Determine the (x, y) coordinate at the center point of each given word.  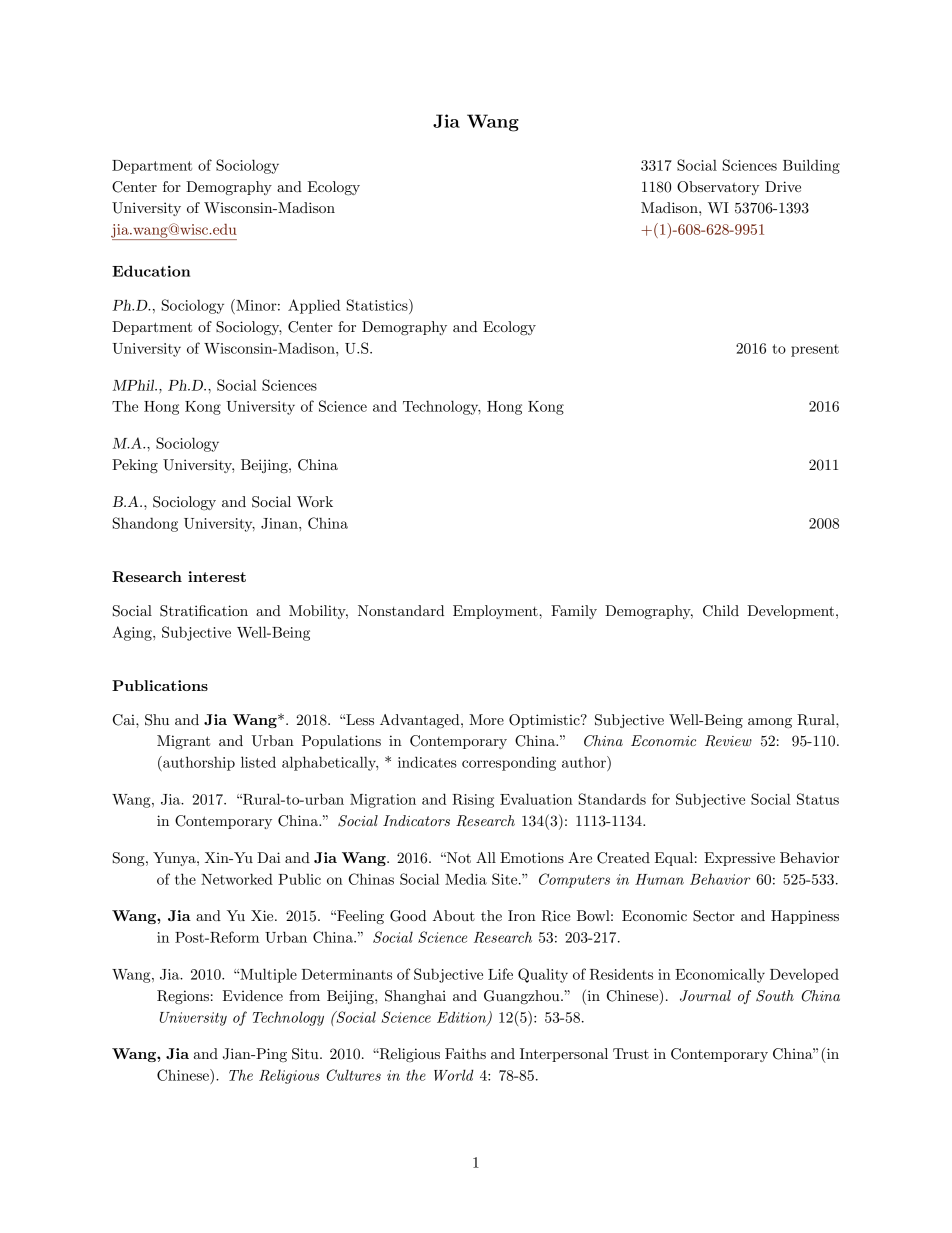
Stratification (204, 611)
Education (151, 271)
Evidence (253, 995)
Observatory (718, 188)
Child (721, 611)
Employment (496, 612)
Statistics (378, 305)
